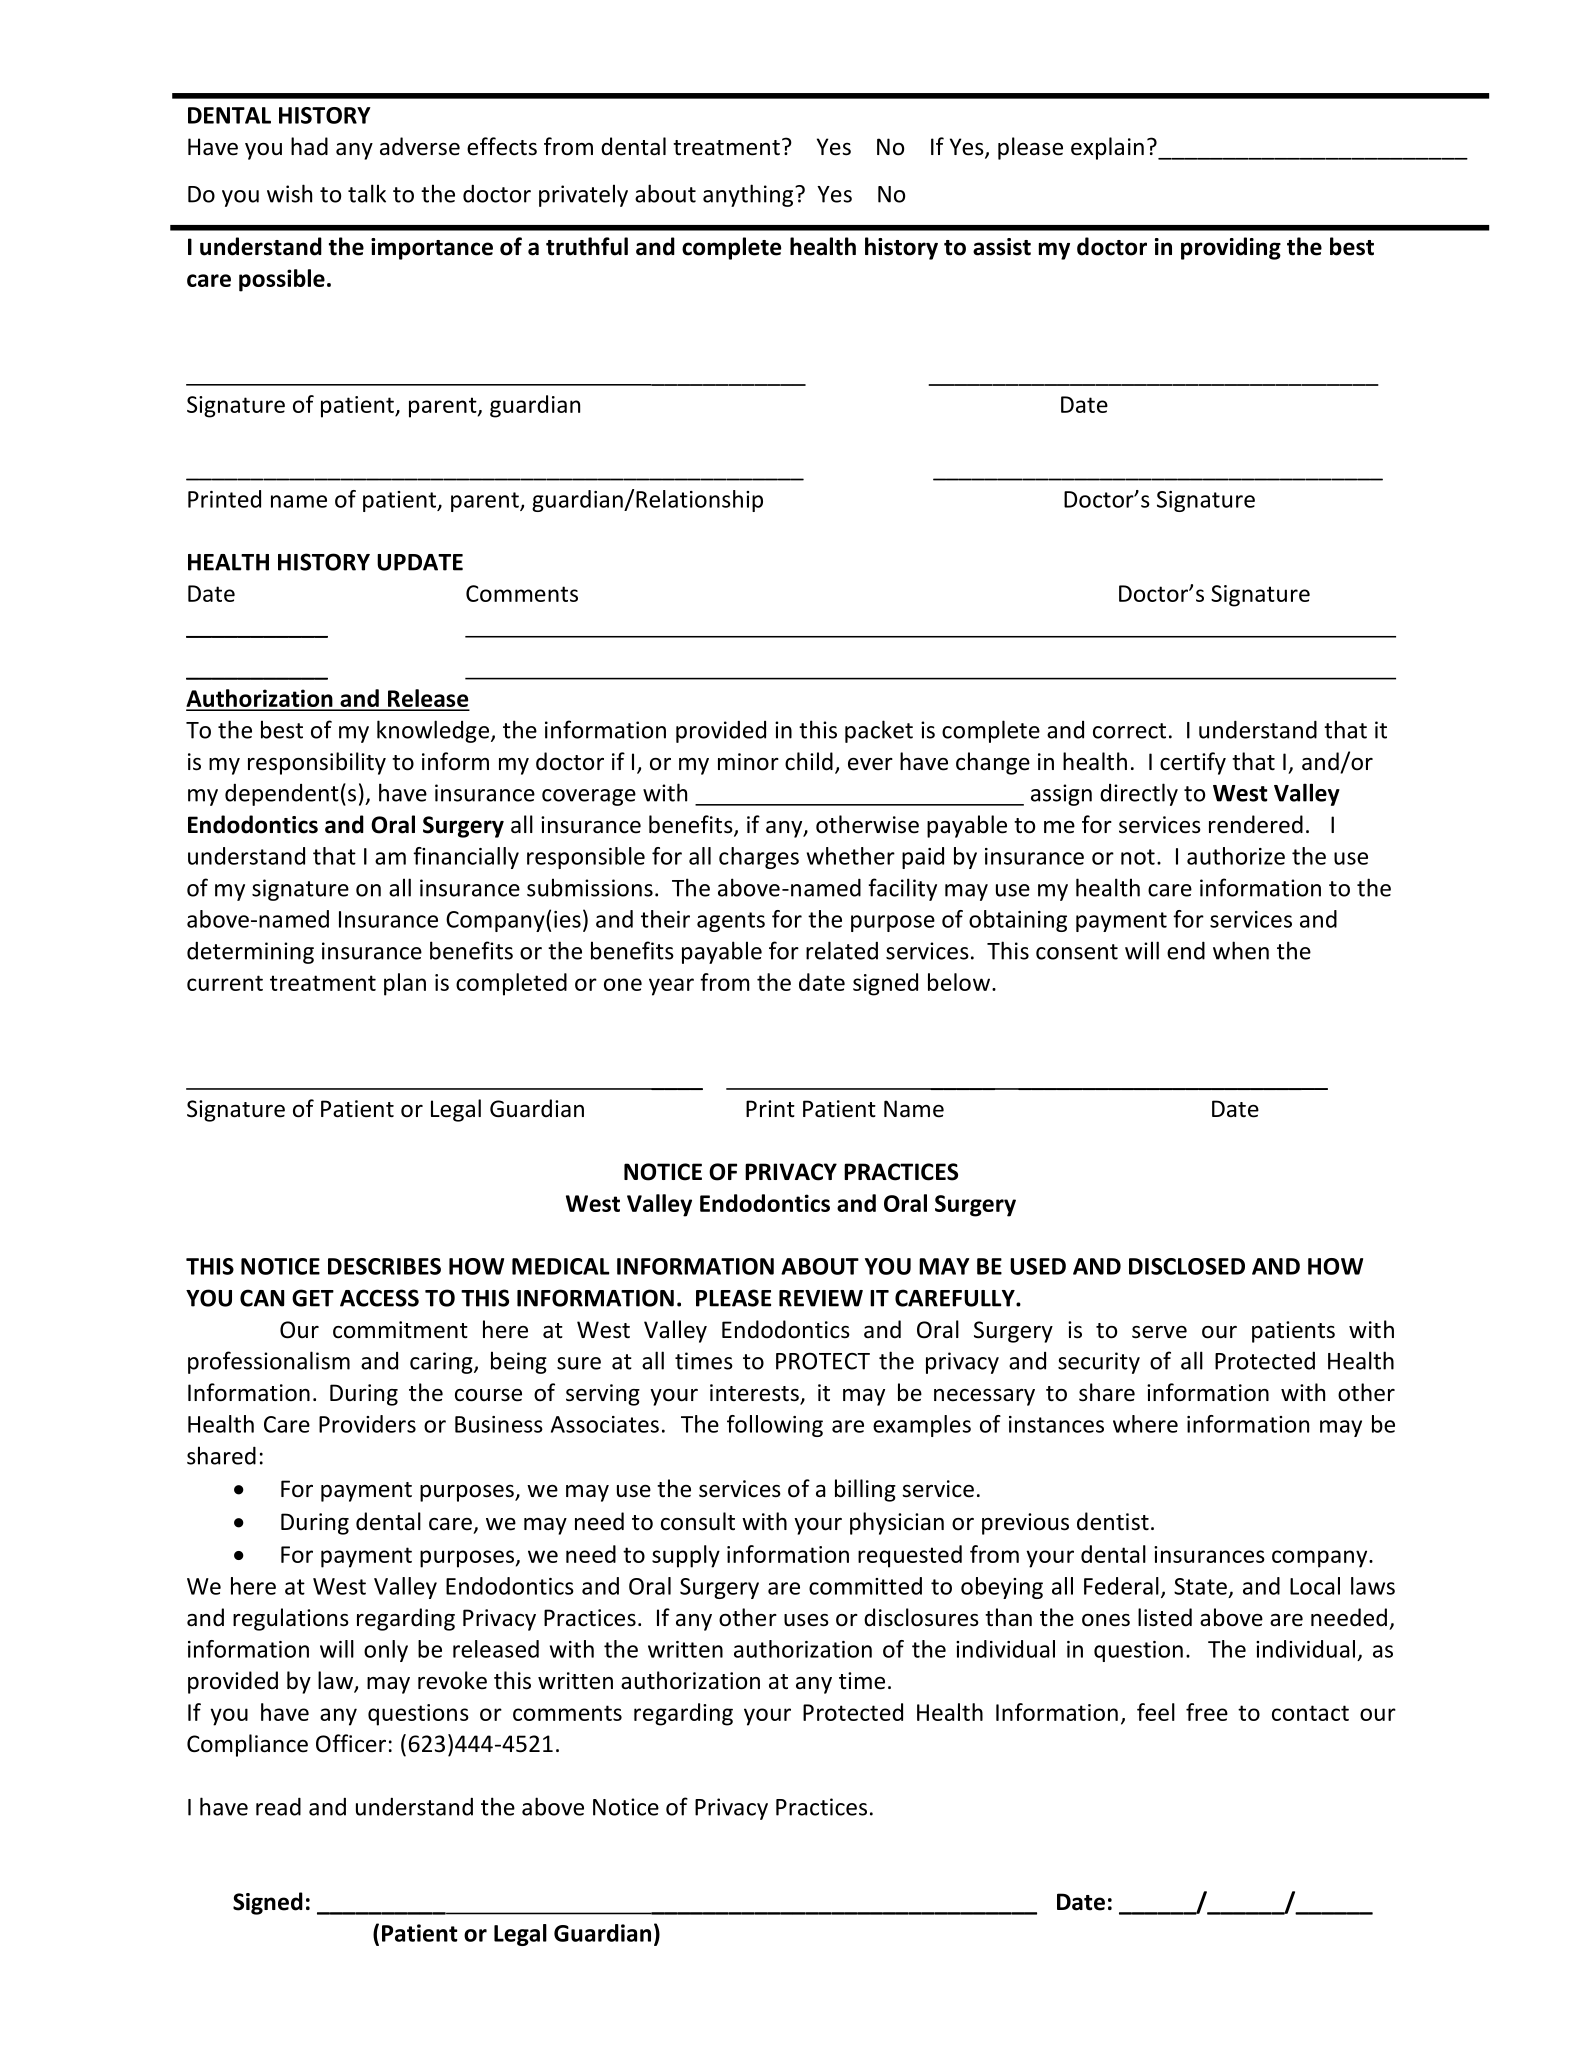 The image size is (1582, 2047). I want to click on Officer, so click(351, 1743).
